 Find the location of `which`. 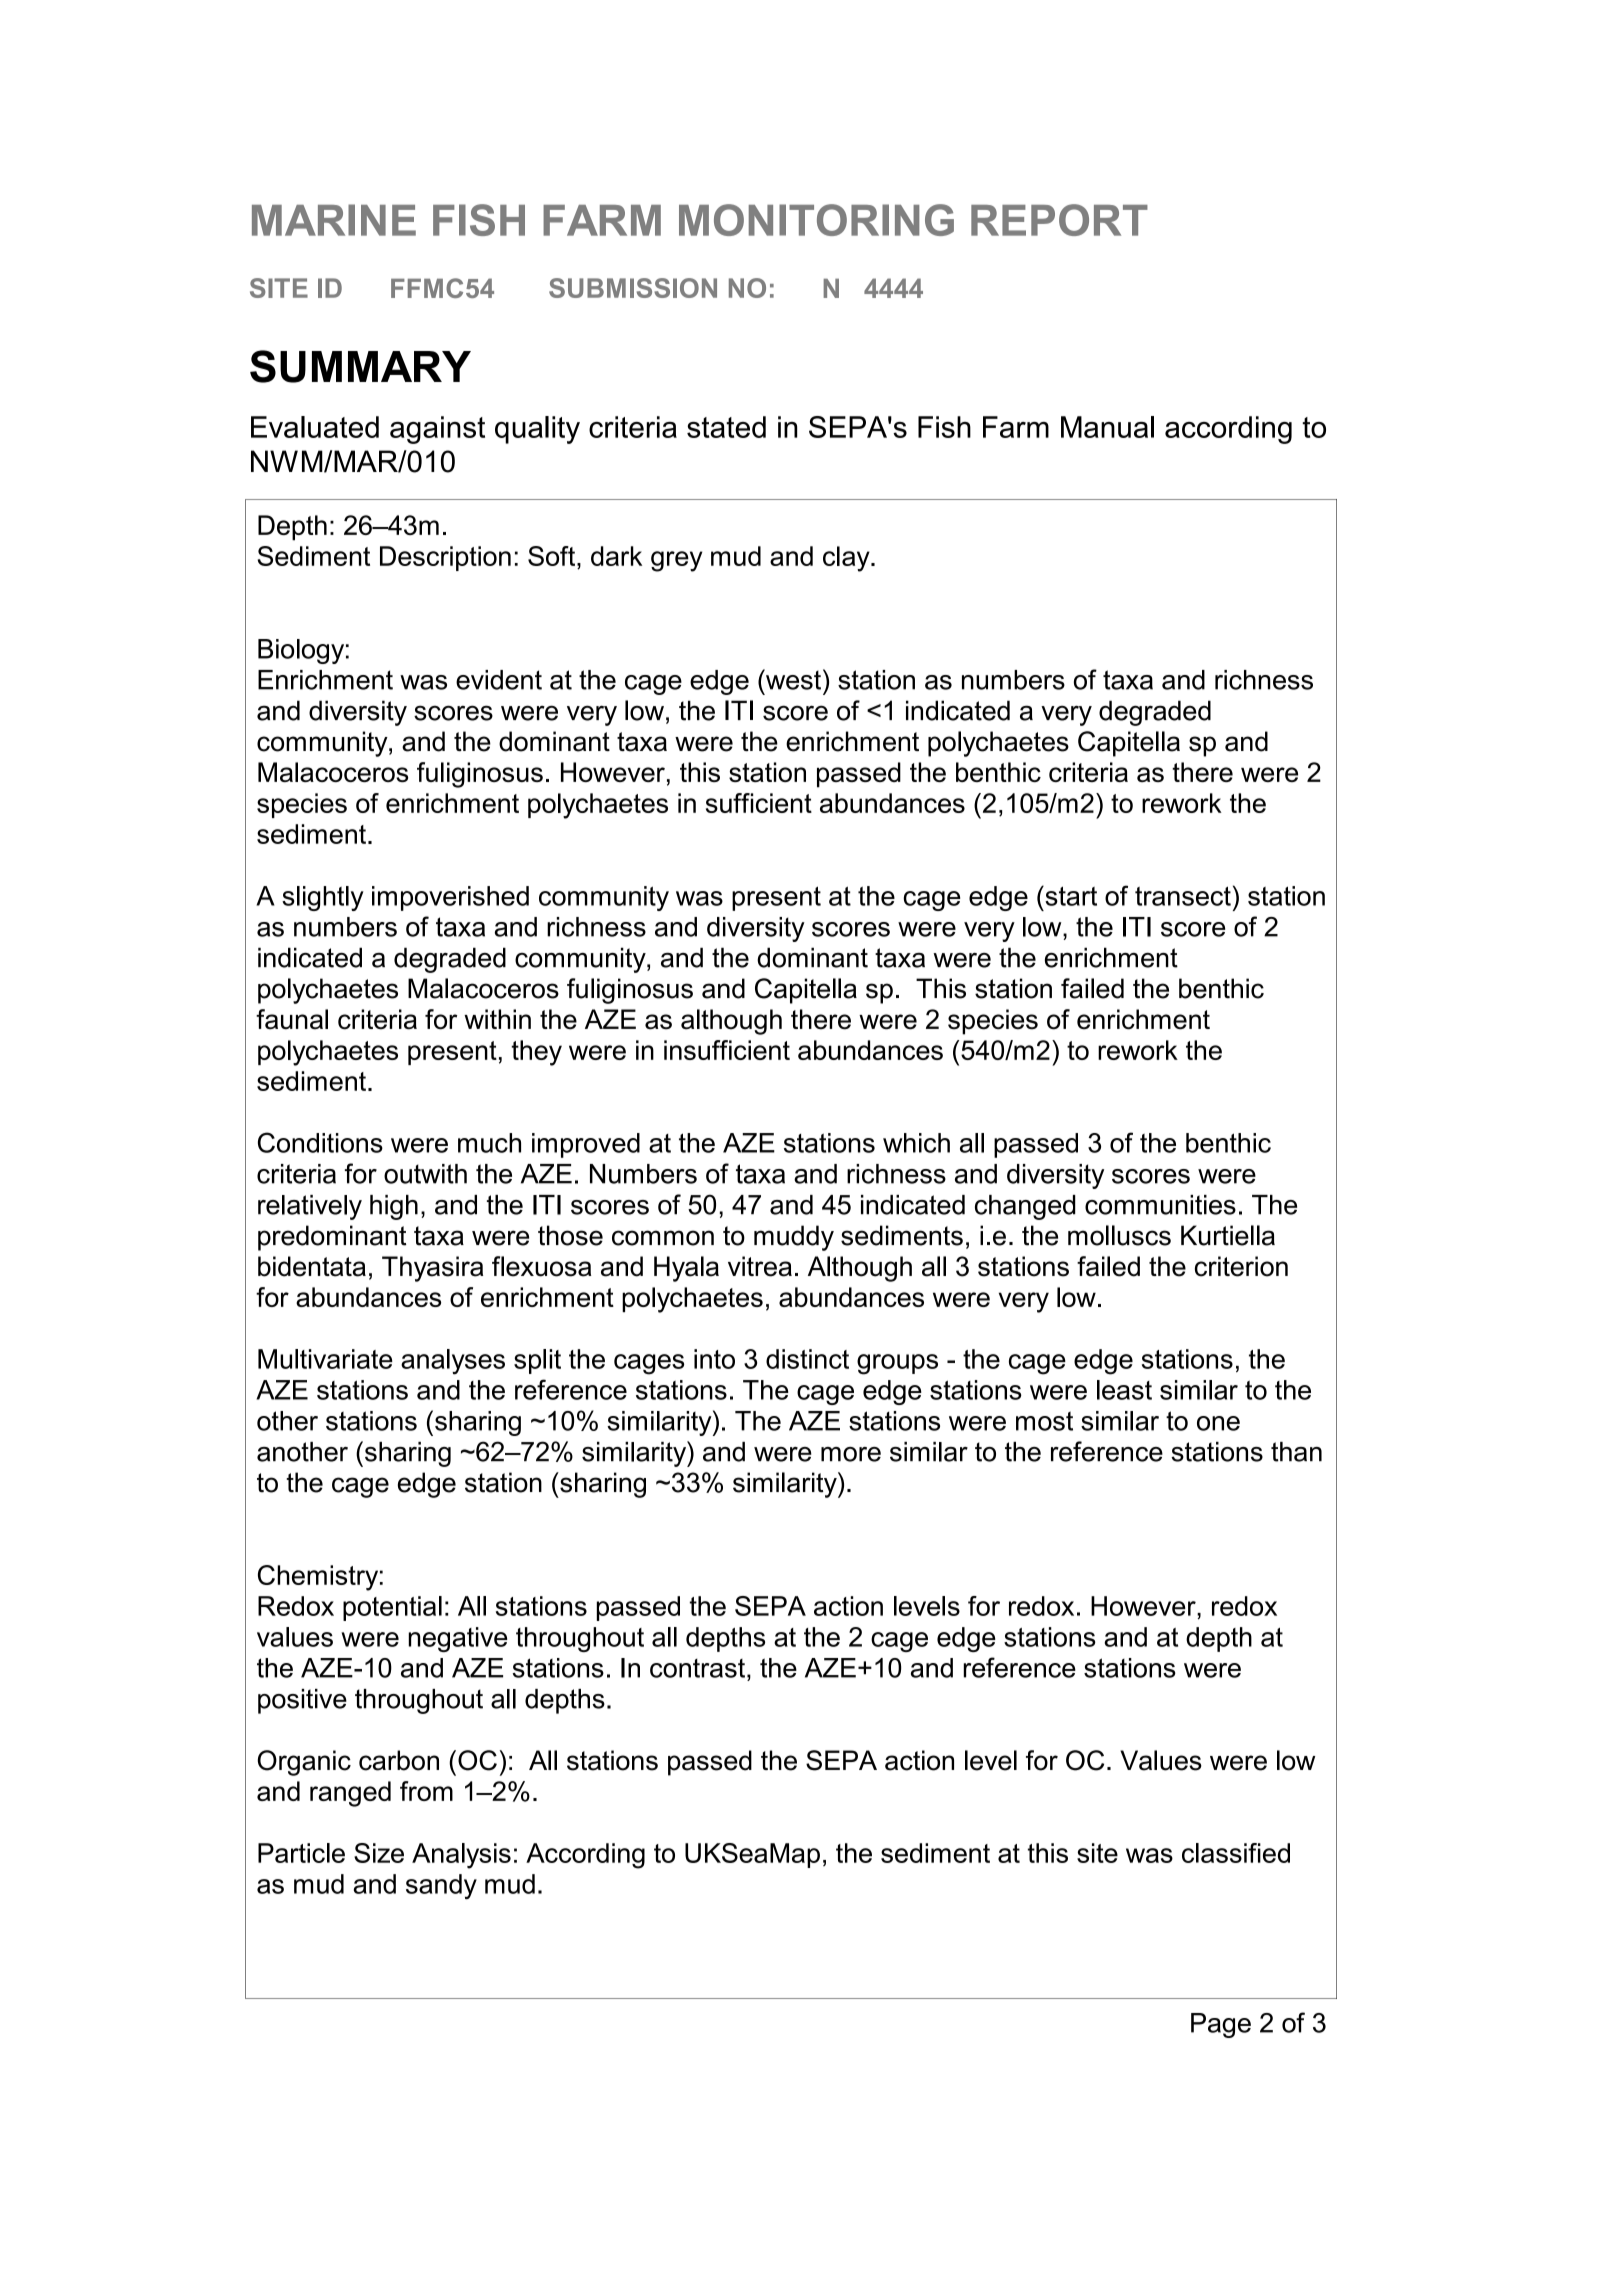

which is located at coordinates (916, 1143).
